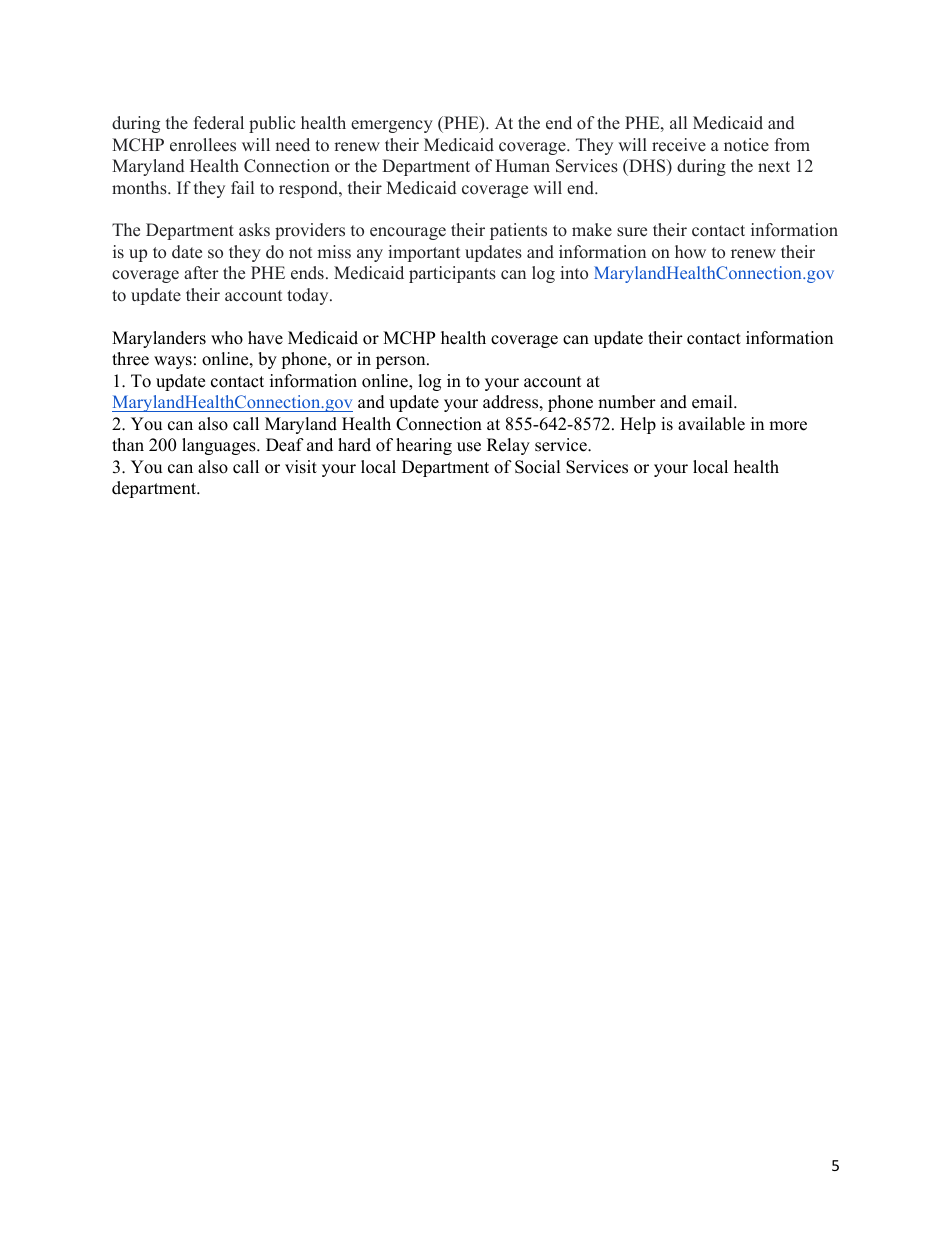 This screenshot has width=952, height=1233. Describe the element at coordinates (254, 230) in the screenshot. I see `asks` at that location.
